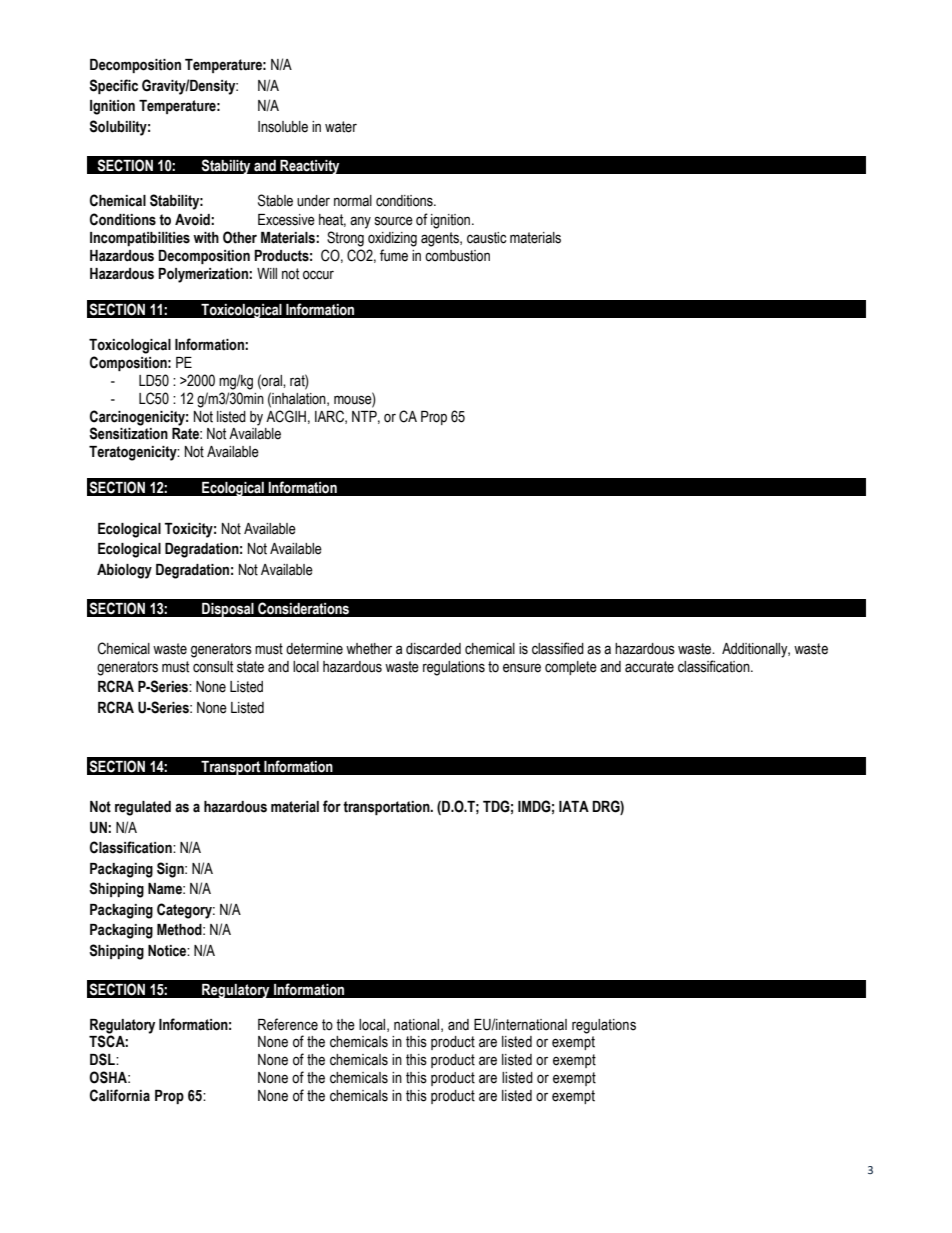 This screenshot has height=1233, width=952. I want to click on occur, so click(318, 275).
